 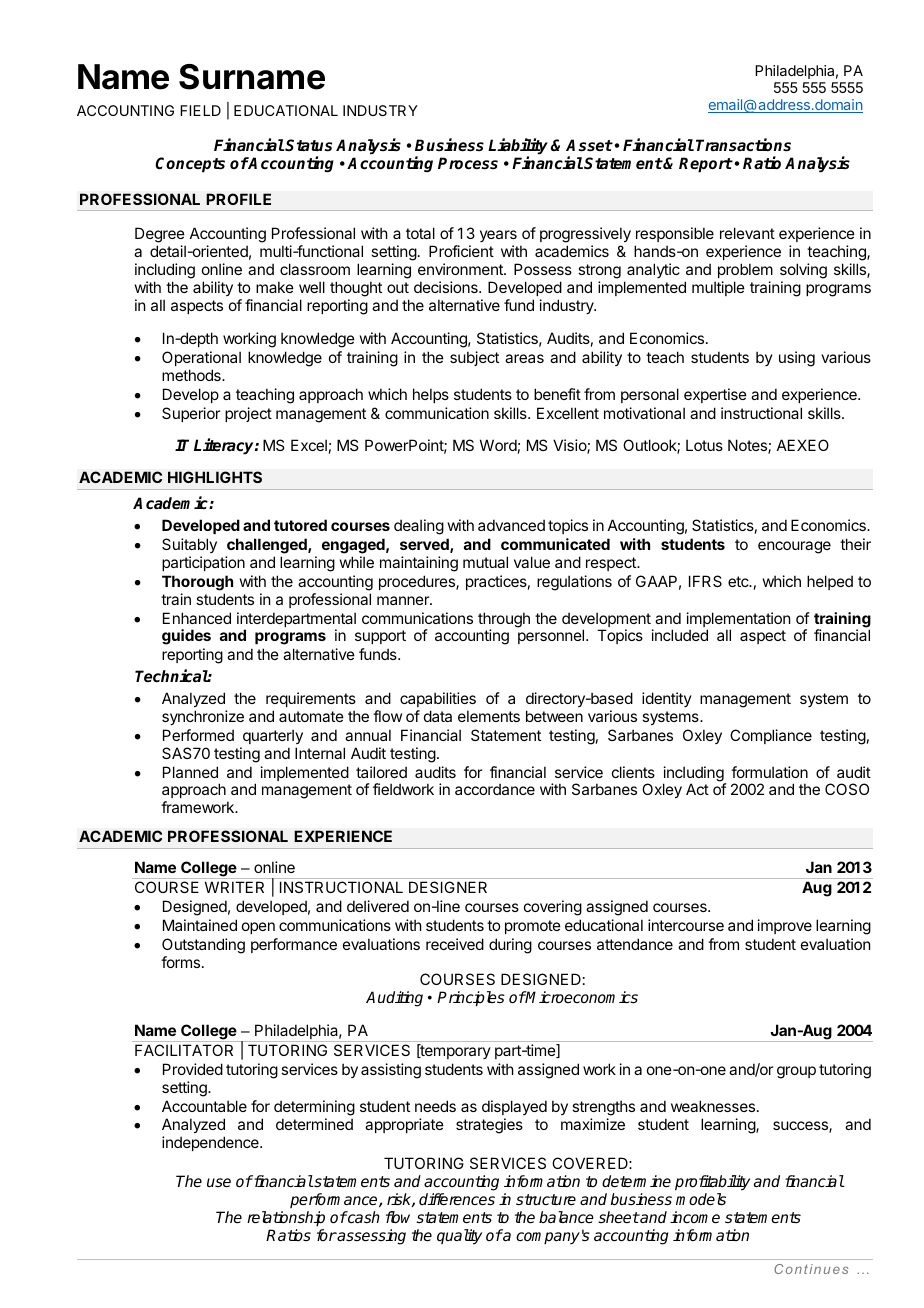 I want to click on relationship, so click(x=286, y=1219).
